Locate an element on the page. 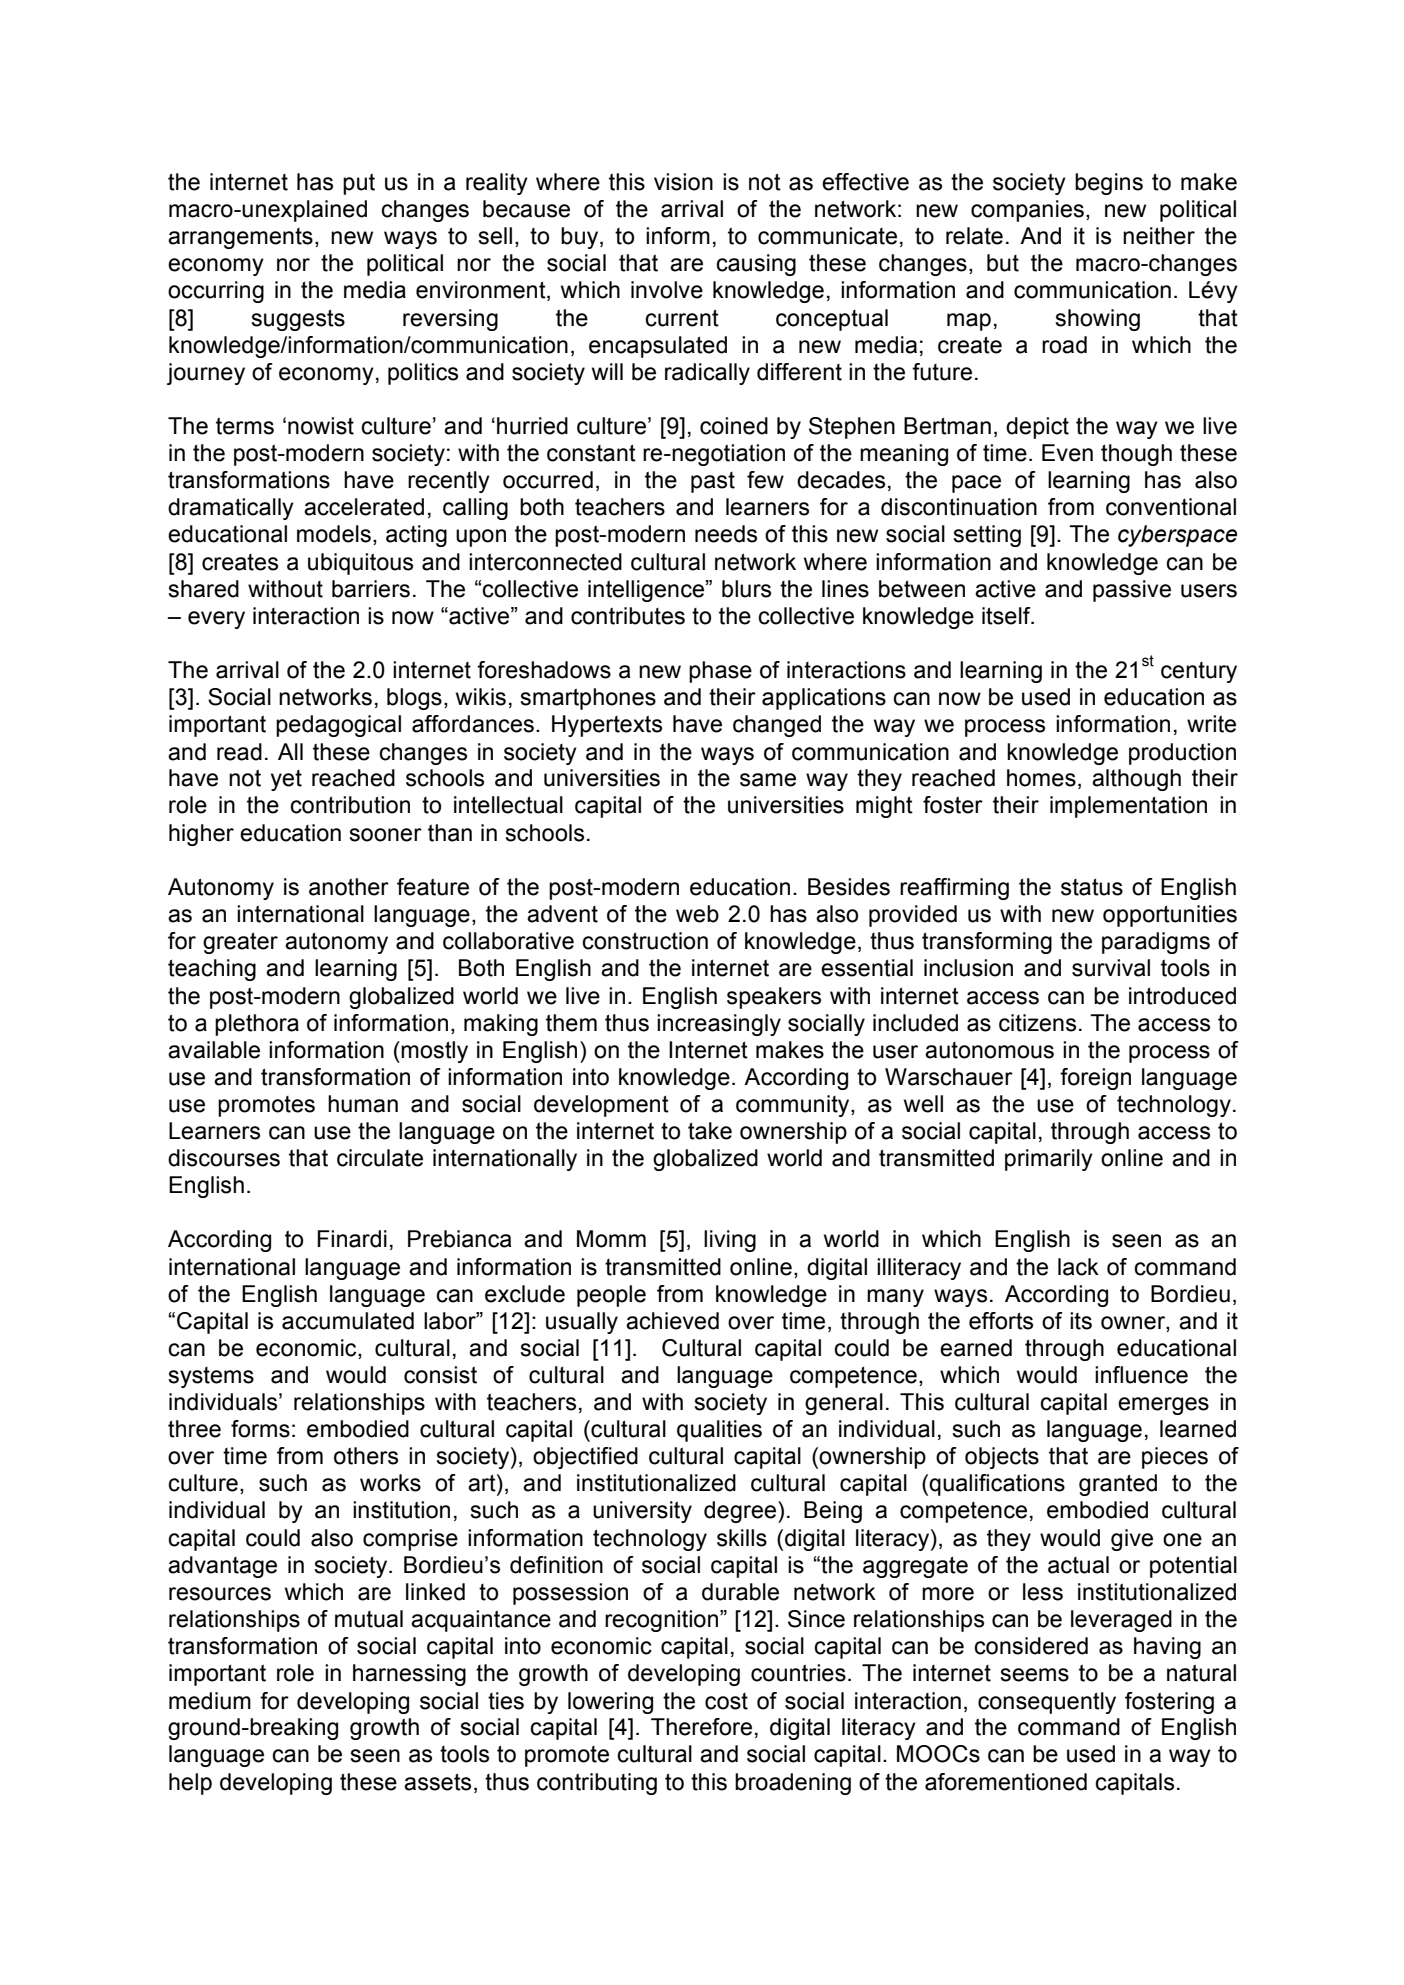  arrangements is located at coordinates (240, 238).
